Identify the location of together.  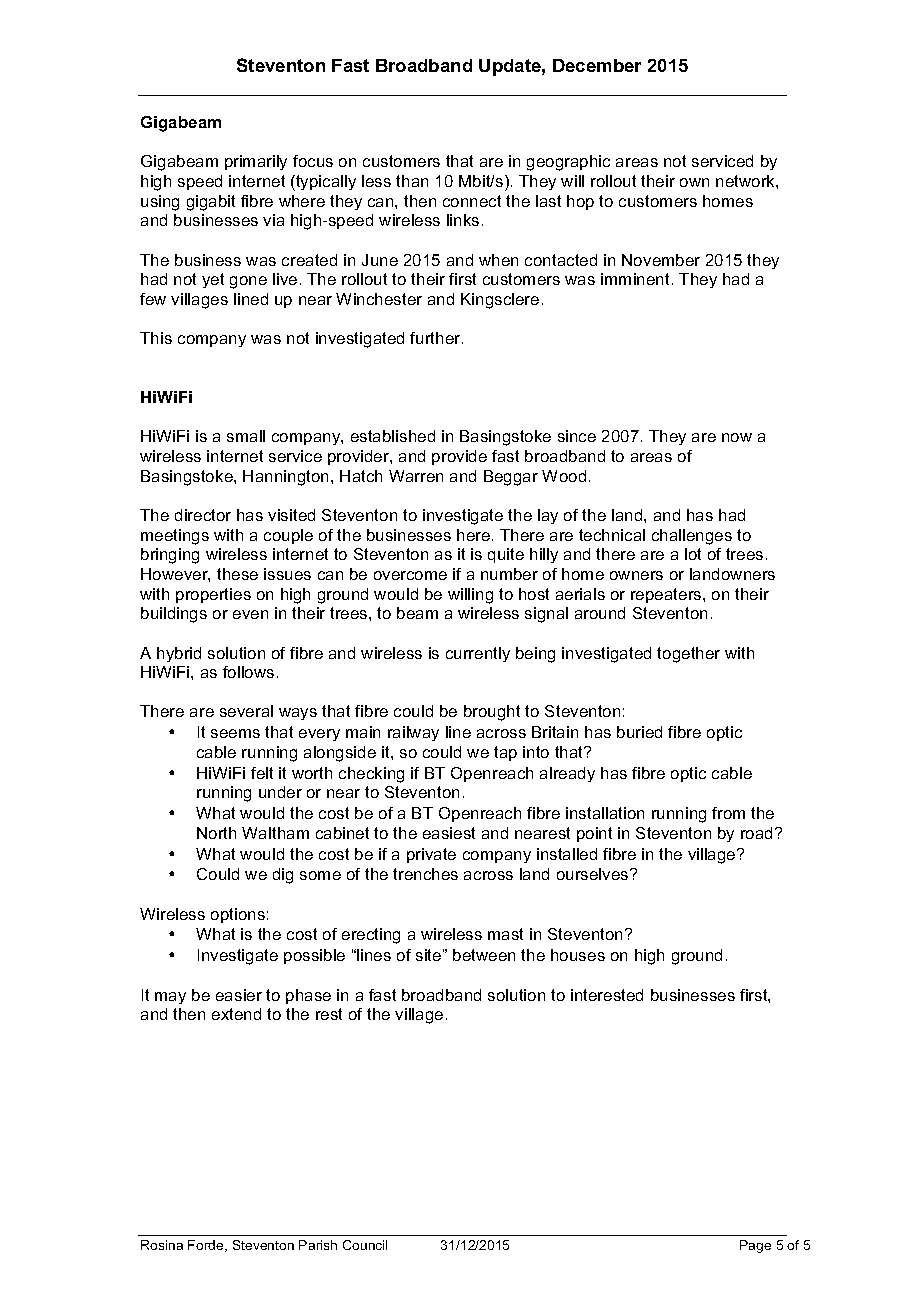
(688, 655).
